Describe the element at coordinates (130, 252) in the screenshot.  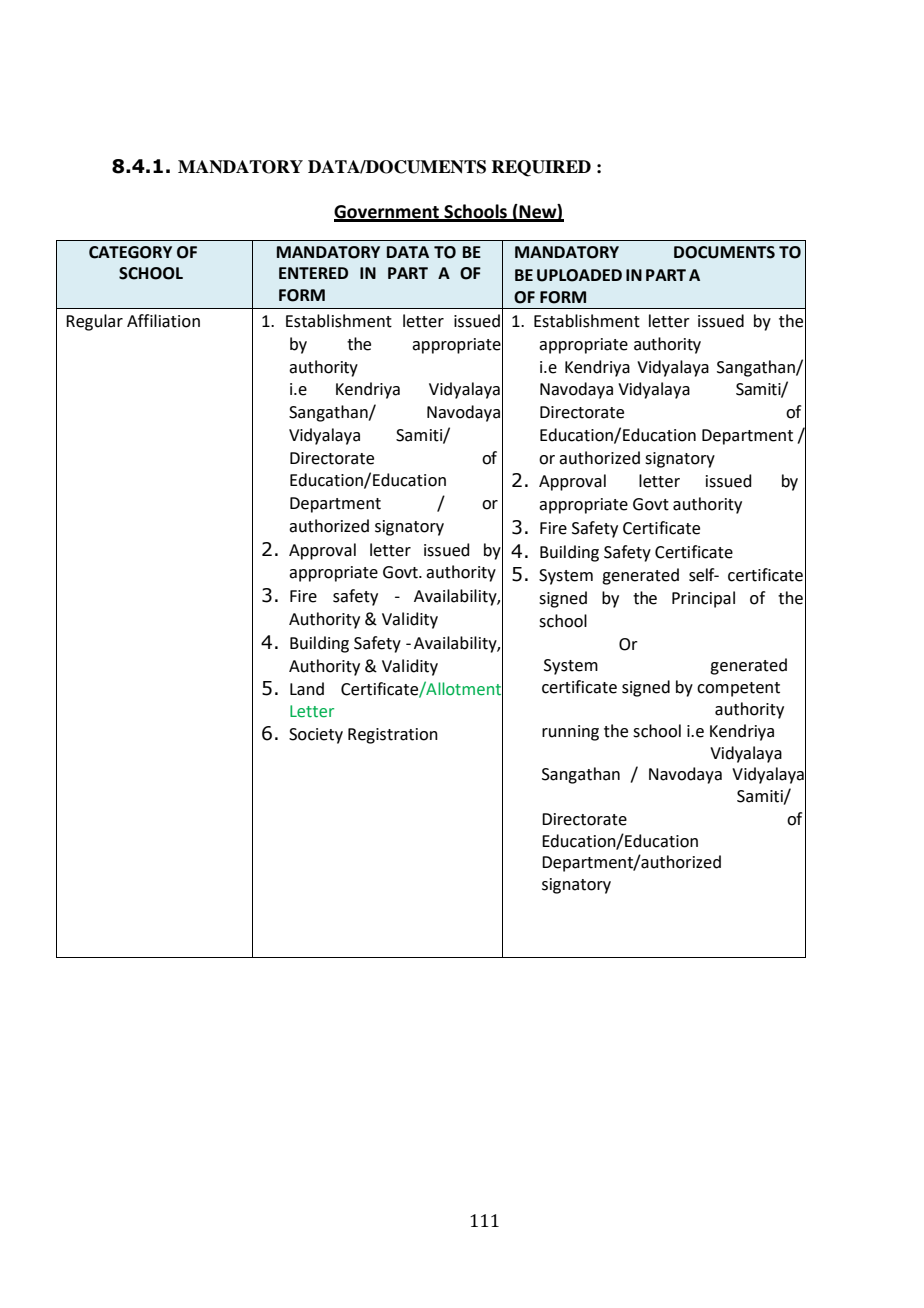
I see `CATEGORY` at that location.
